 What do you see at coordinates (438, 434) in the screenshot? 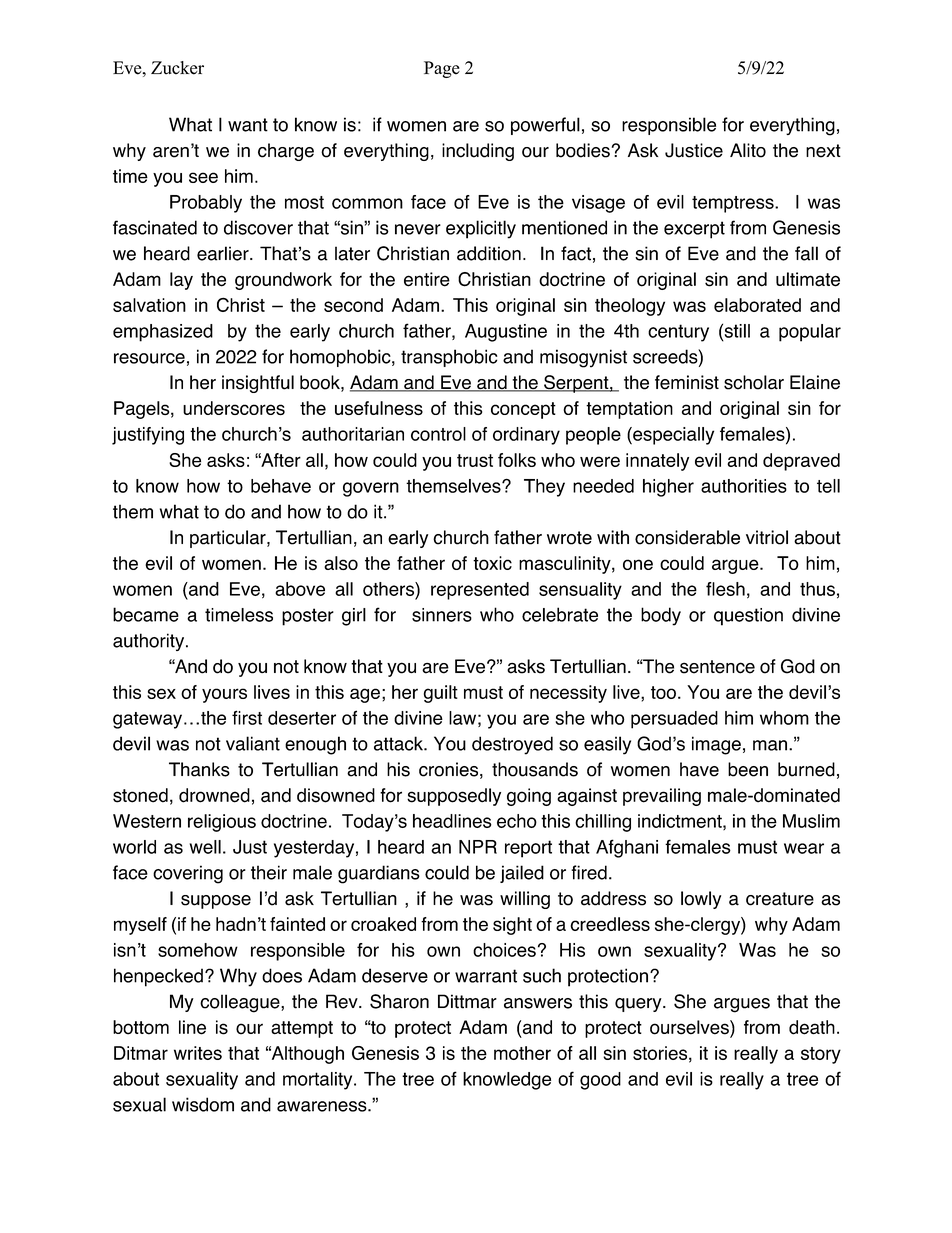
I see `control` at bounding box center [438, 434].
